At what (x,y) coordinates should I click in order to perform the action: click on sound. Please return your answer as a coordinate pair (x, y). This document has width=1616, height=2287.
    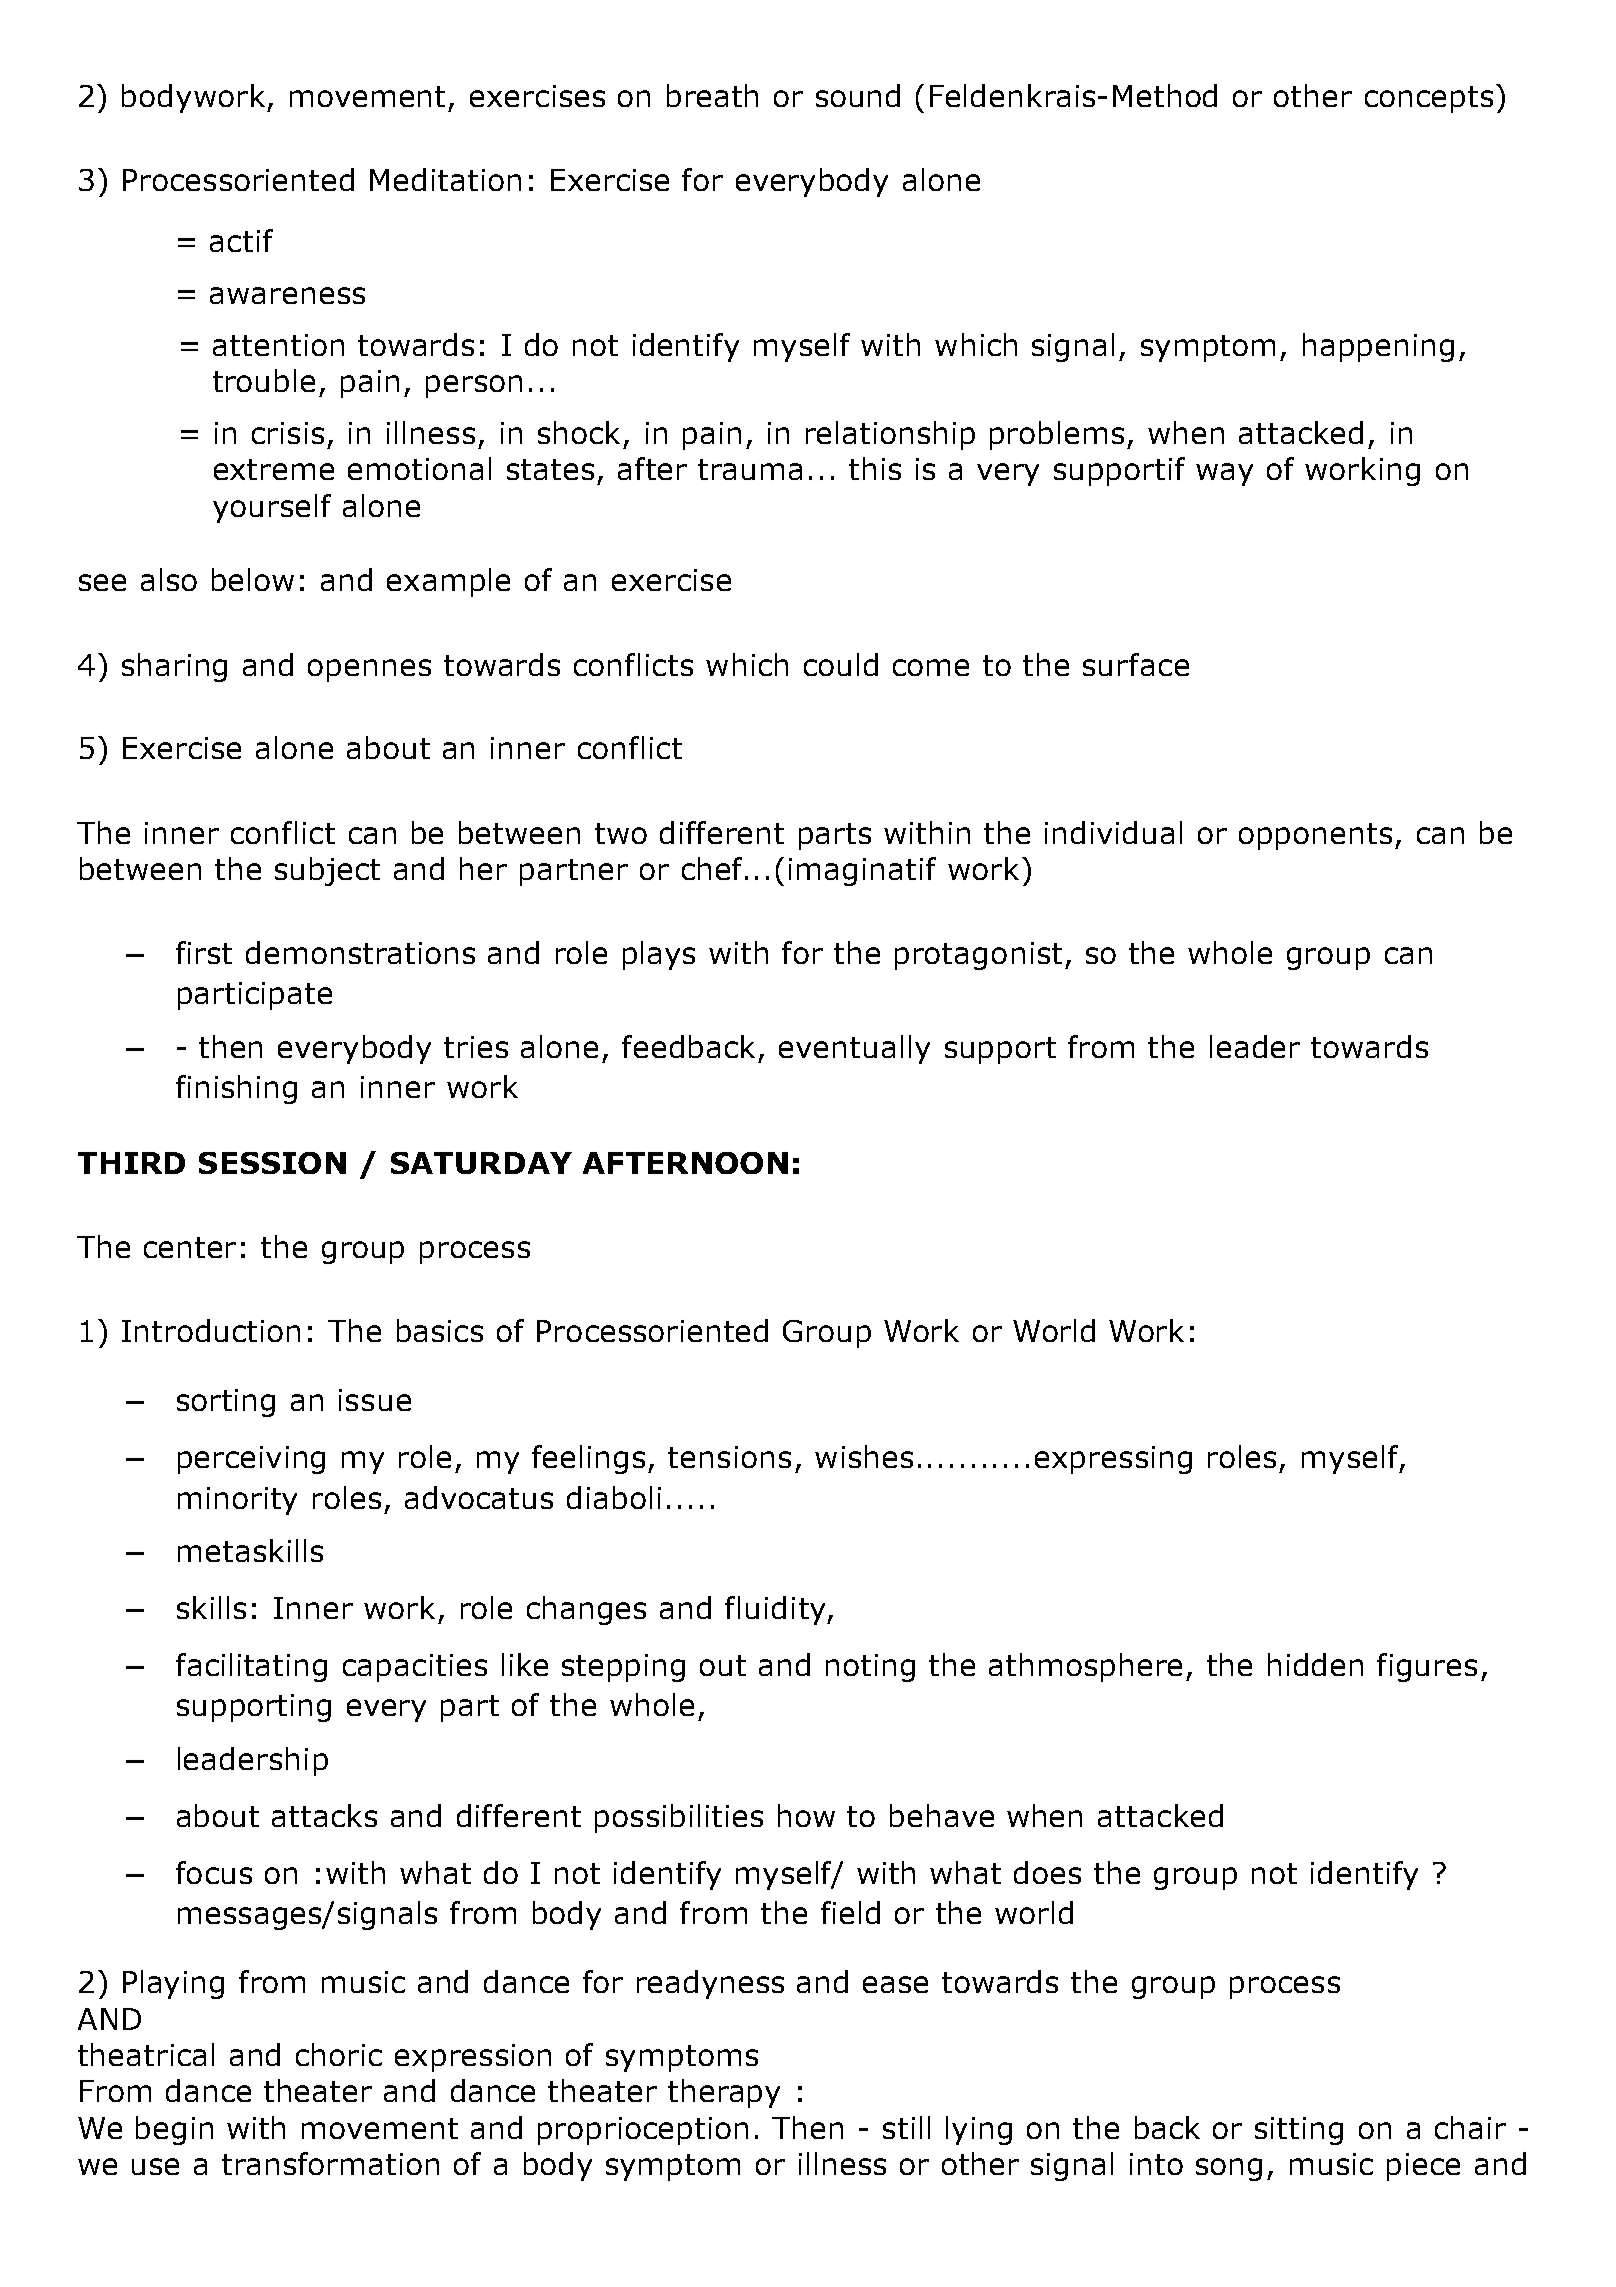
    Looking at the image, I should click on (858, 95).
